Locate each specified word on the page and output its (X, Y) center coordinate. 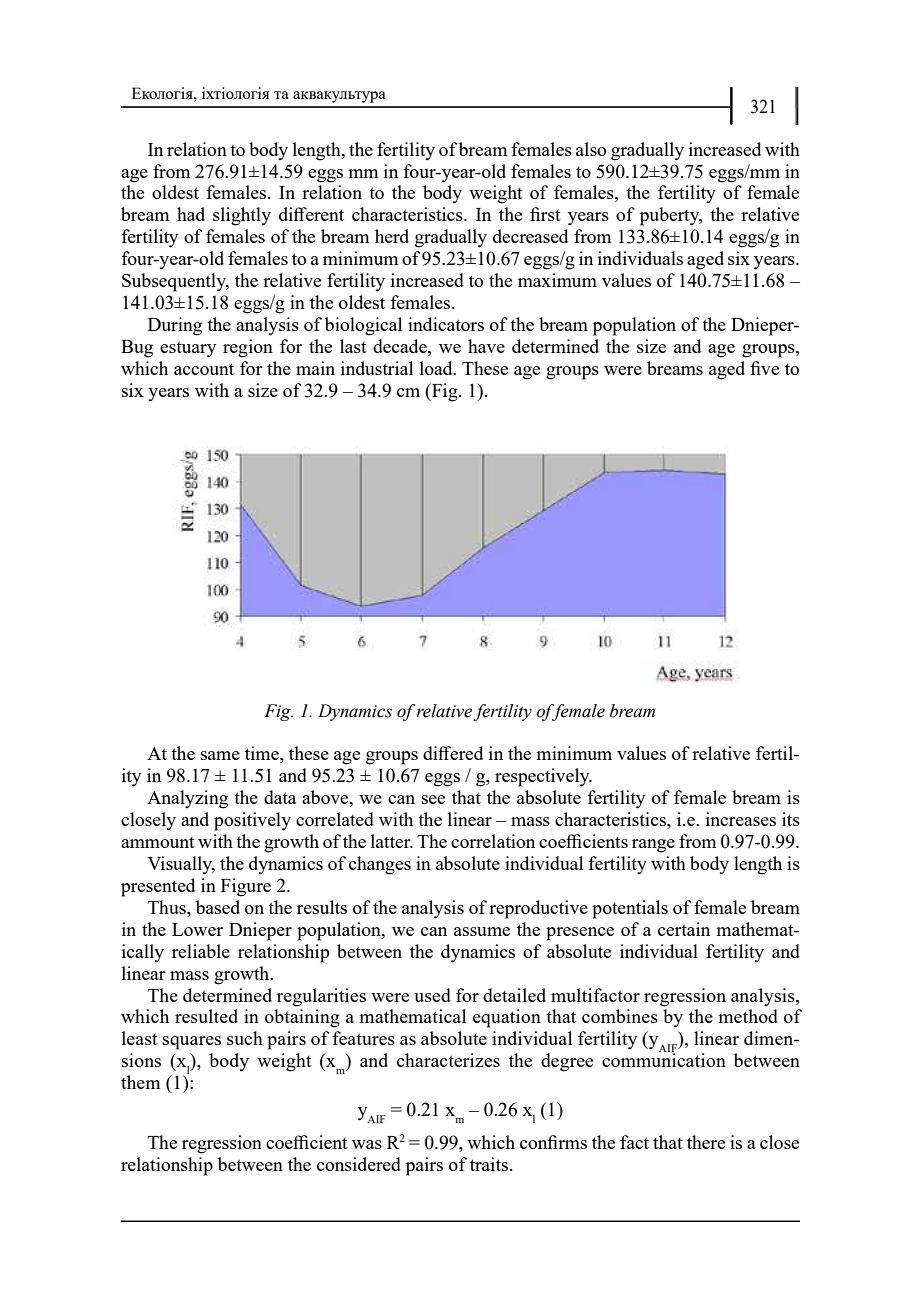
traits (489, 1164)
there (706, 1142)
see (433, 799)
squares (192, 1043)
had (191, 214)
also (591, 149)
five (764, 368)
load (437, 368)
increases (741, 819)
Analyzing (187, 799)
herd (392, 236)
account (204, 369)
